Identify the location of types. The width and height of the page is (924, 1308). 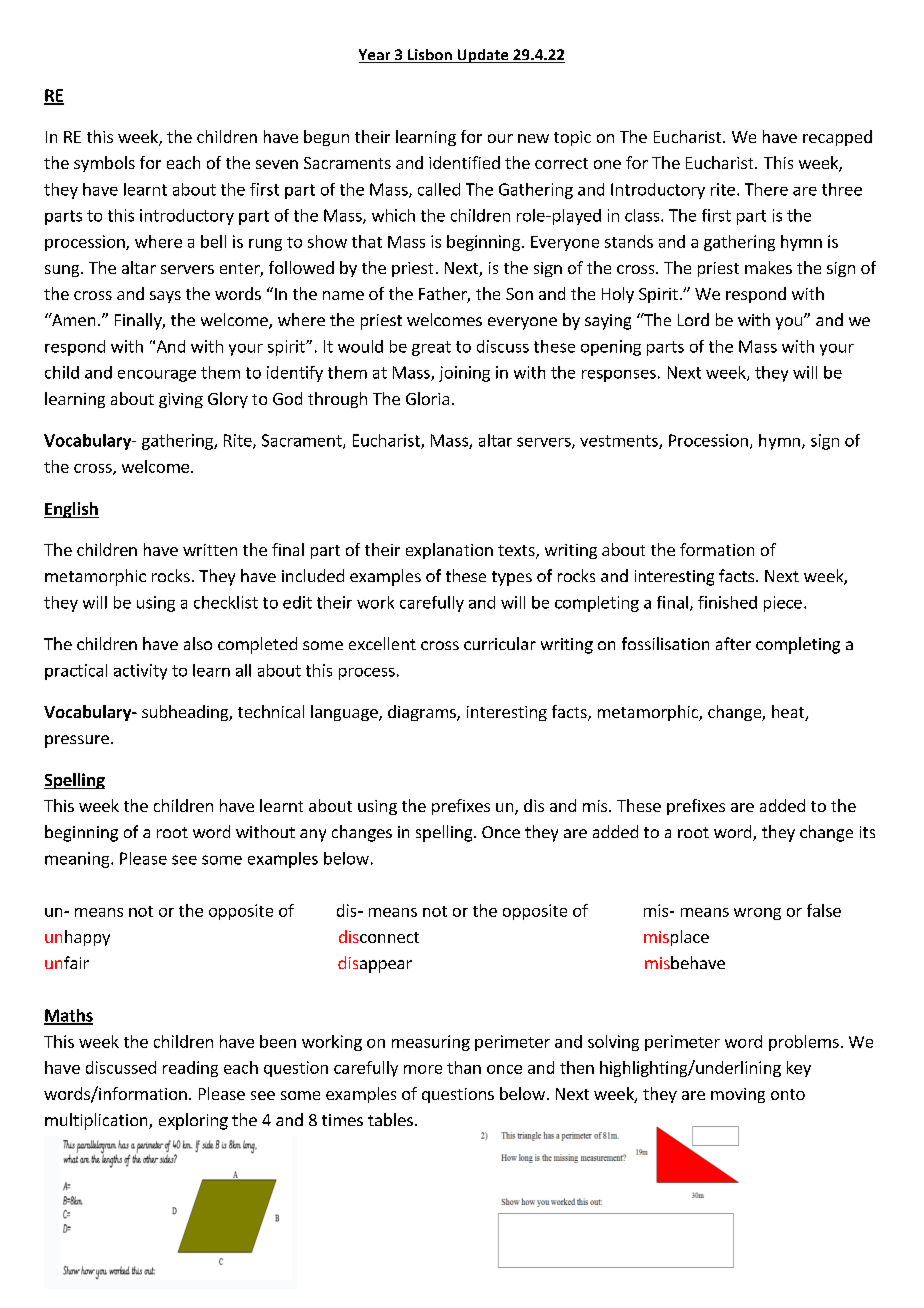
(512, 578).
